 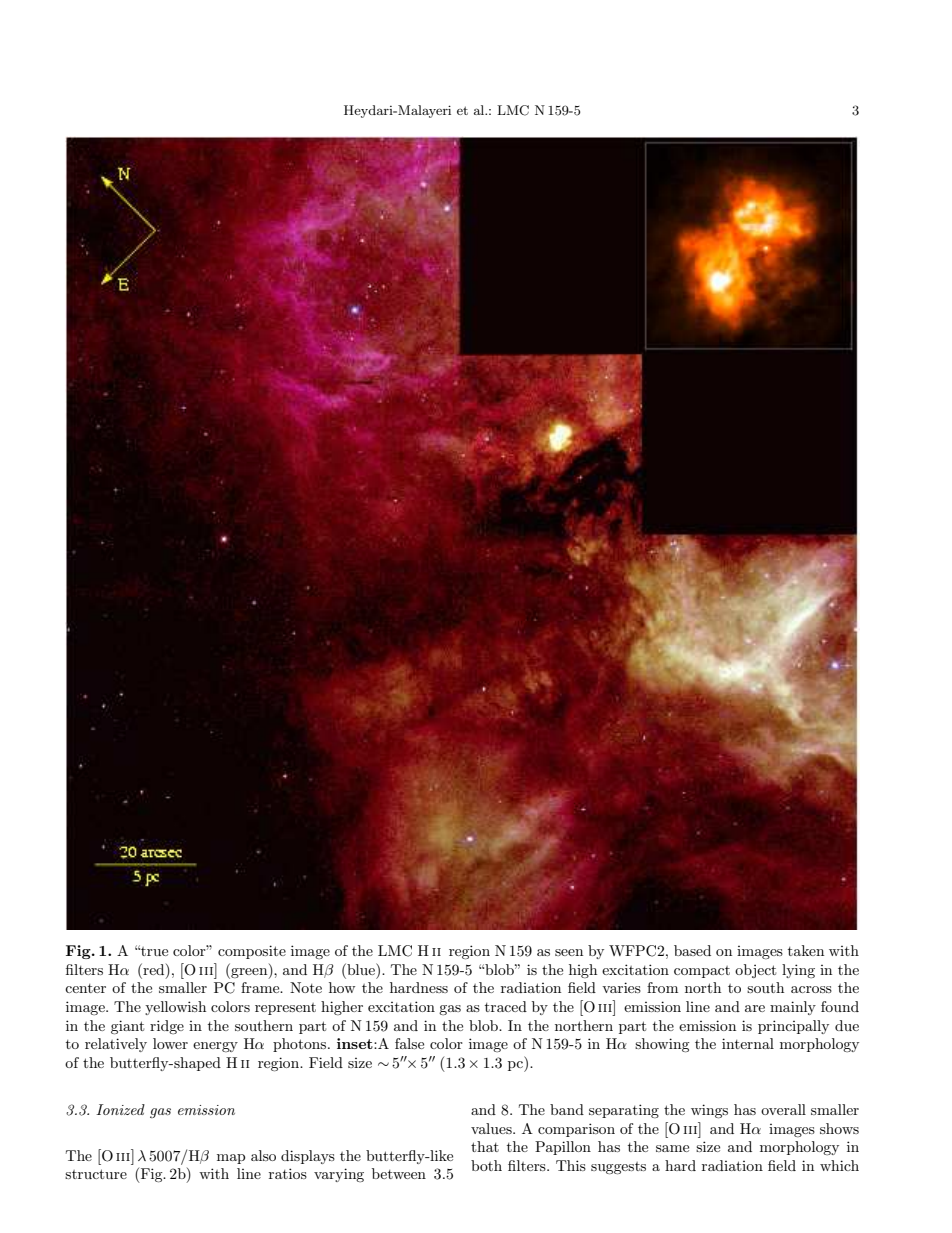 What do you see at coordinates (806, 950) in the screenshot?
I see `taken` at bounding box center [806, 950].
